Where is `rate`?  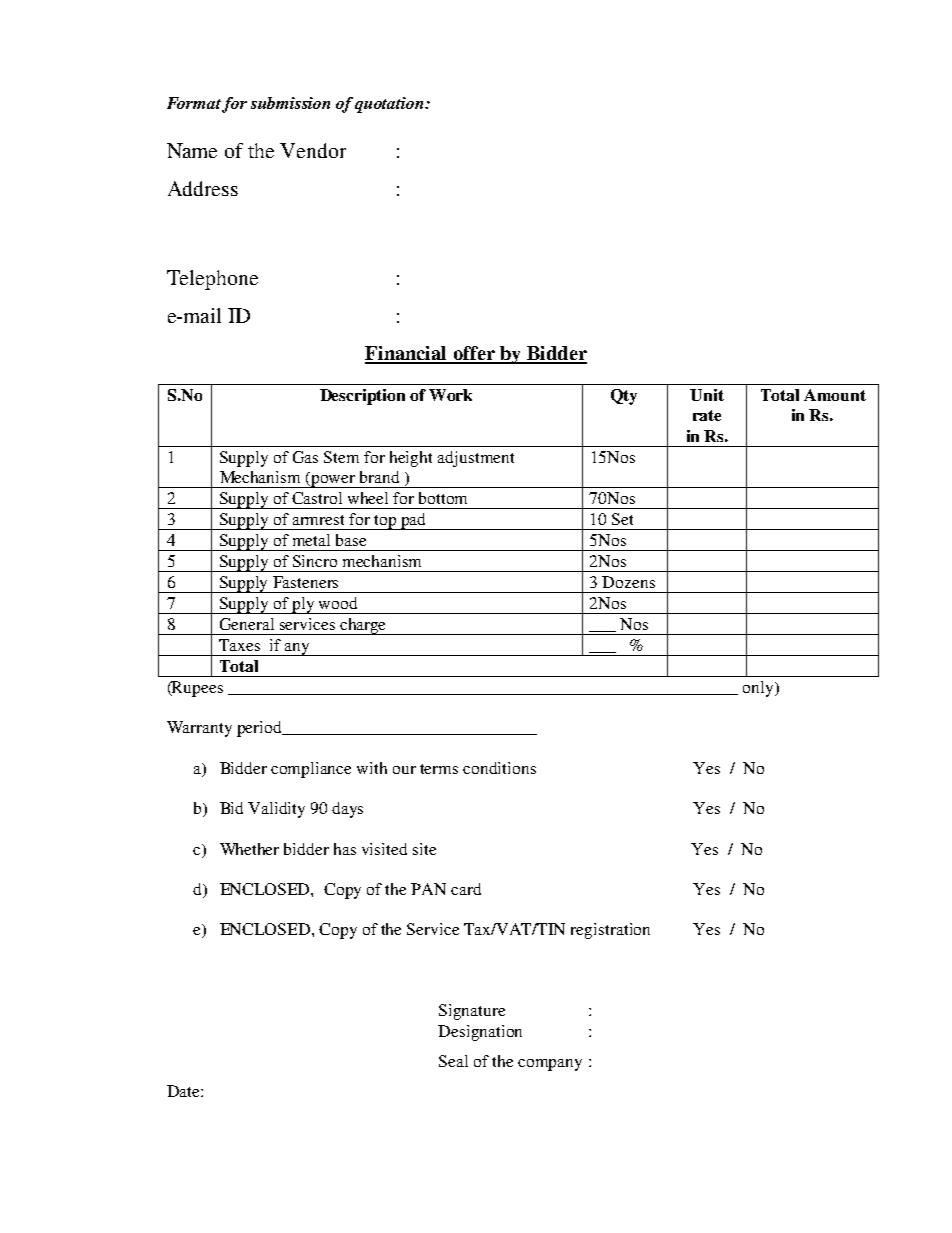
rate is located at coordinates (707, 415).
